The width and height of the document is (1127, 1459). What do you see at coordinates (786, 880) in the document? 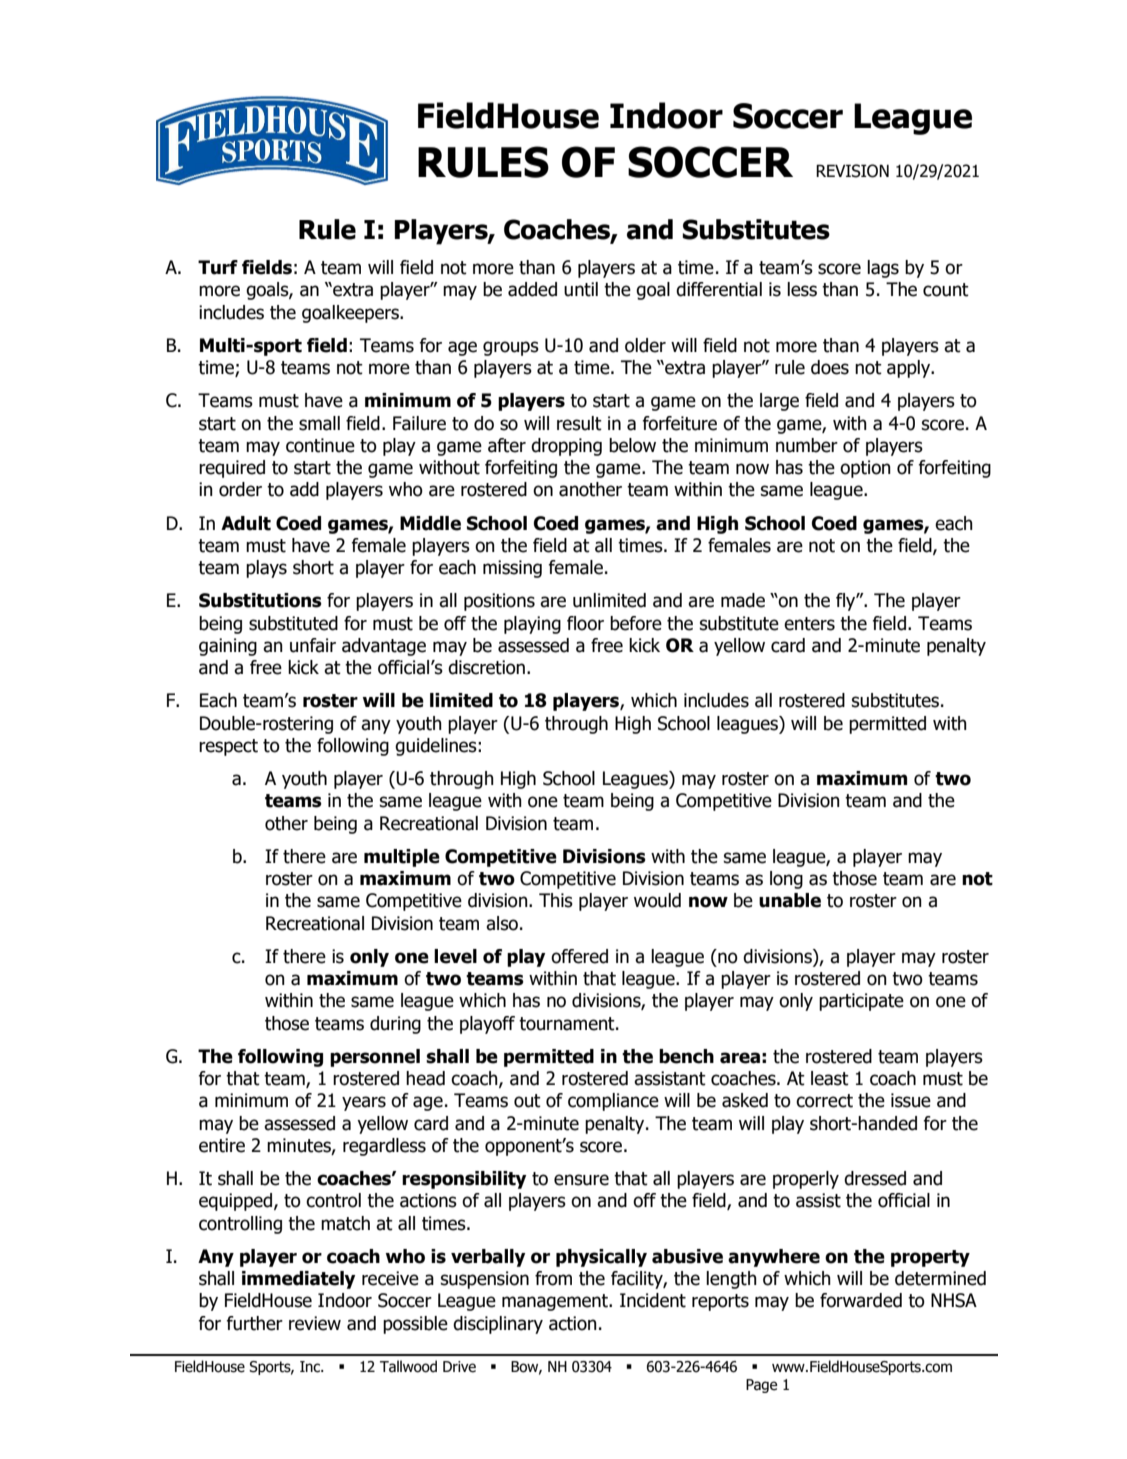
I see `long` at bounding box center [786, 880].
